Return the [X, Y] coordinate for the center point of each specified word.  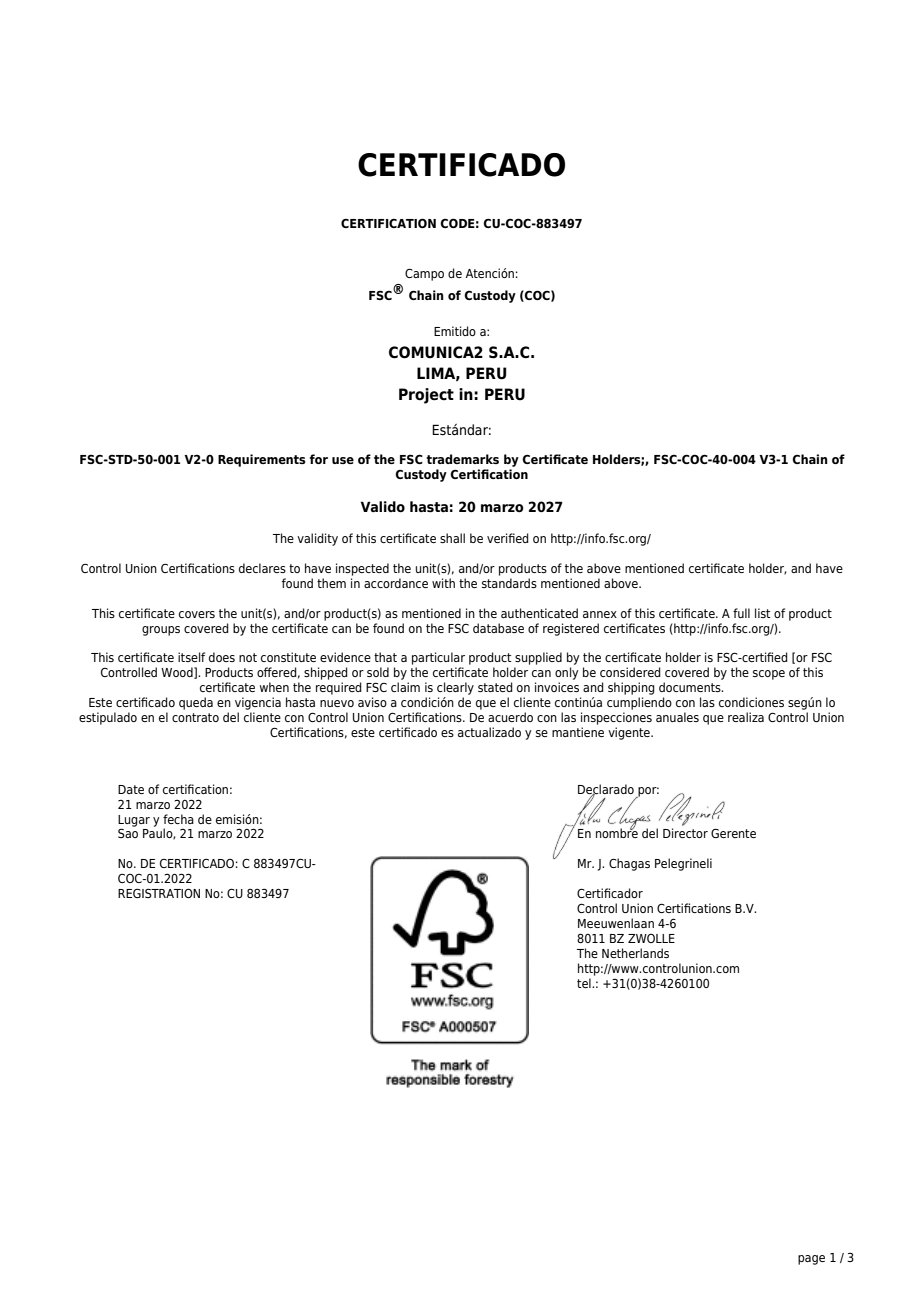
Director [685, 833]
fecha [178, 819]
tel [585, 983]
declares [262, 568]
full [741, 613]
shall [452, 538]
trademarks [462, 459]
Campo [424, 274]
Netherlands [635, 953]
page [811, 1260]
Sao [128, 833]
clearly [455, 688]
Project [426, 396]
